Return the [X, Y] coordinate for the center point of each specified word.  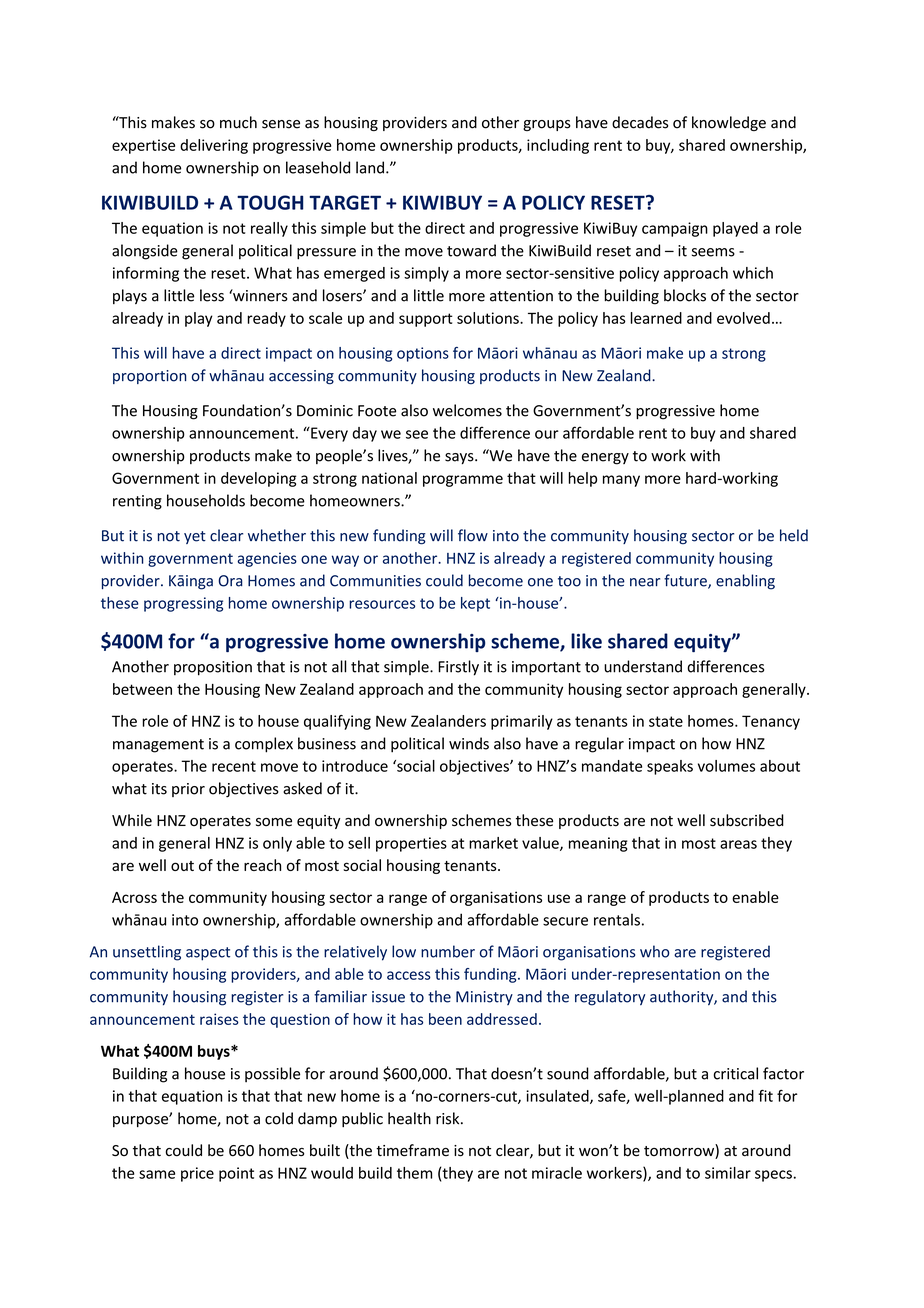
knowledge [729, 123]
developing [259, 479]
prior [188, 790]
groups [547, 125]
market [493, 843]
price [197, 1174]
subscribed [747, 820]
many [621, 481]
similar [728, 1173]
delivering [214, 146]
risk [449, 1118]
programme [463, 481]
